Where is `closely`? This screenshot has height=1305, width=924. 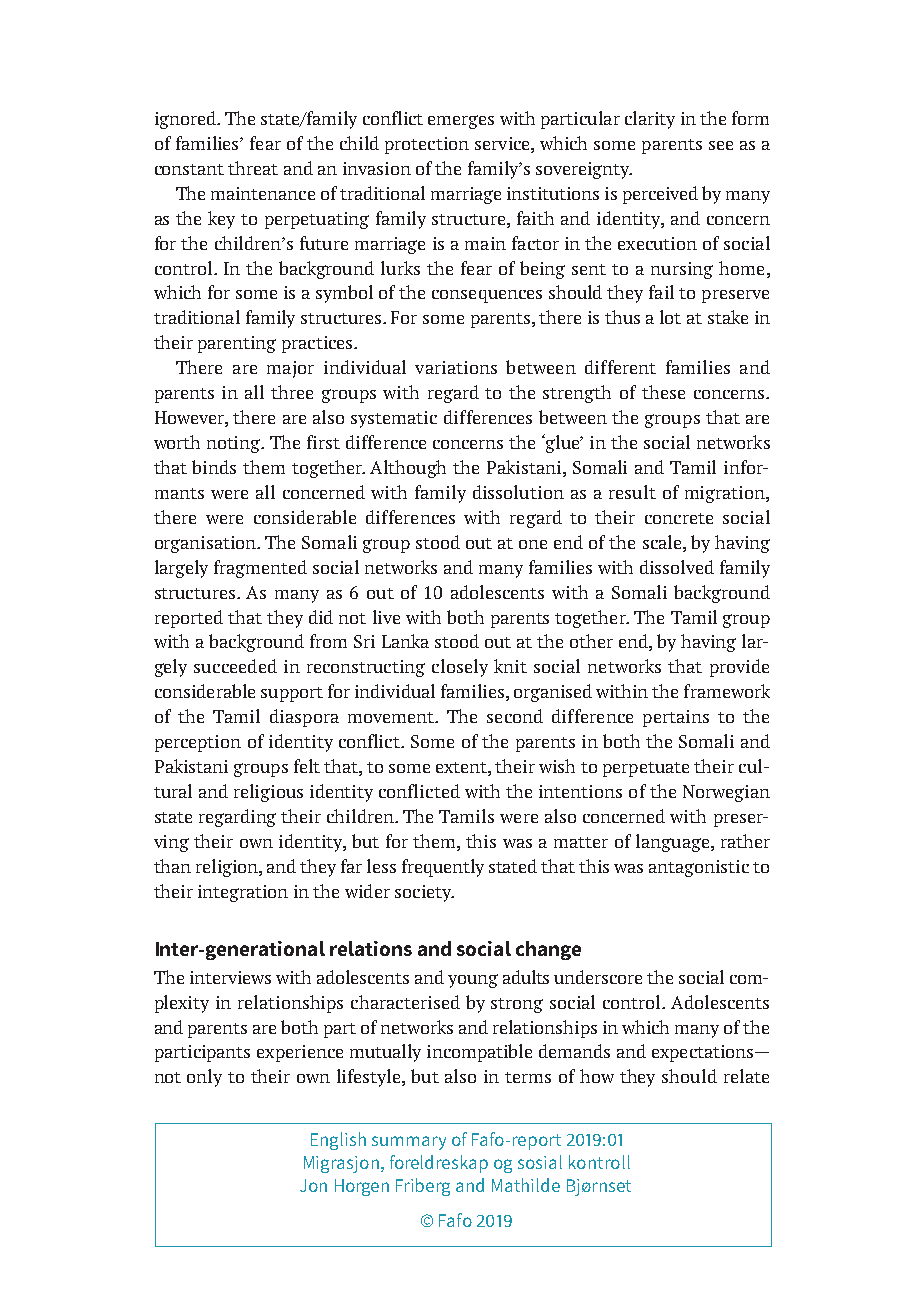 closely is located at coordinates (460, 668).
